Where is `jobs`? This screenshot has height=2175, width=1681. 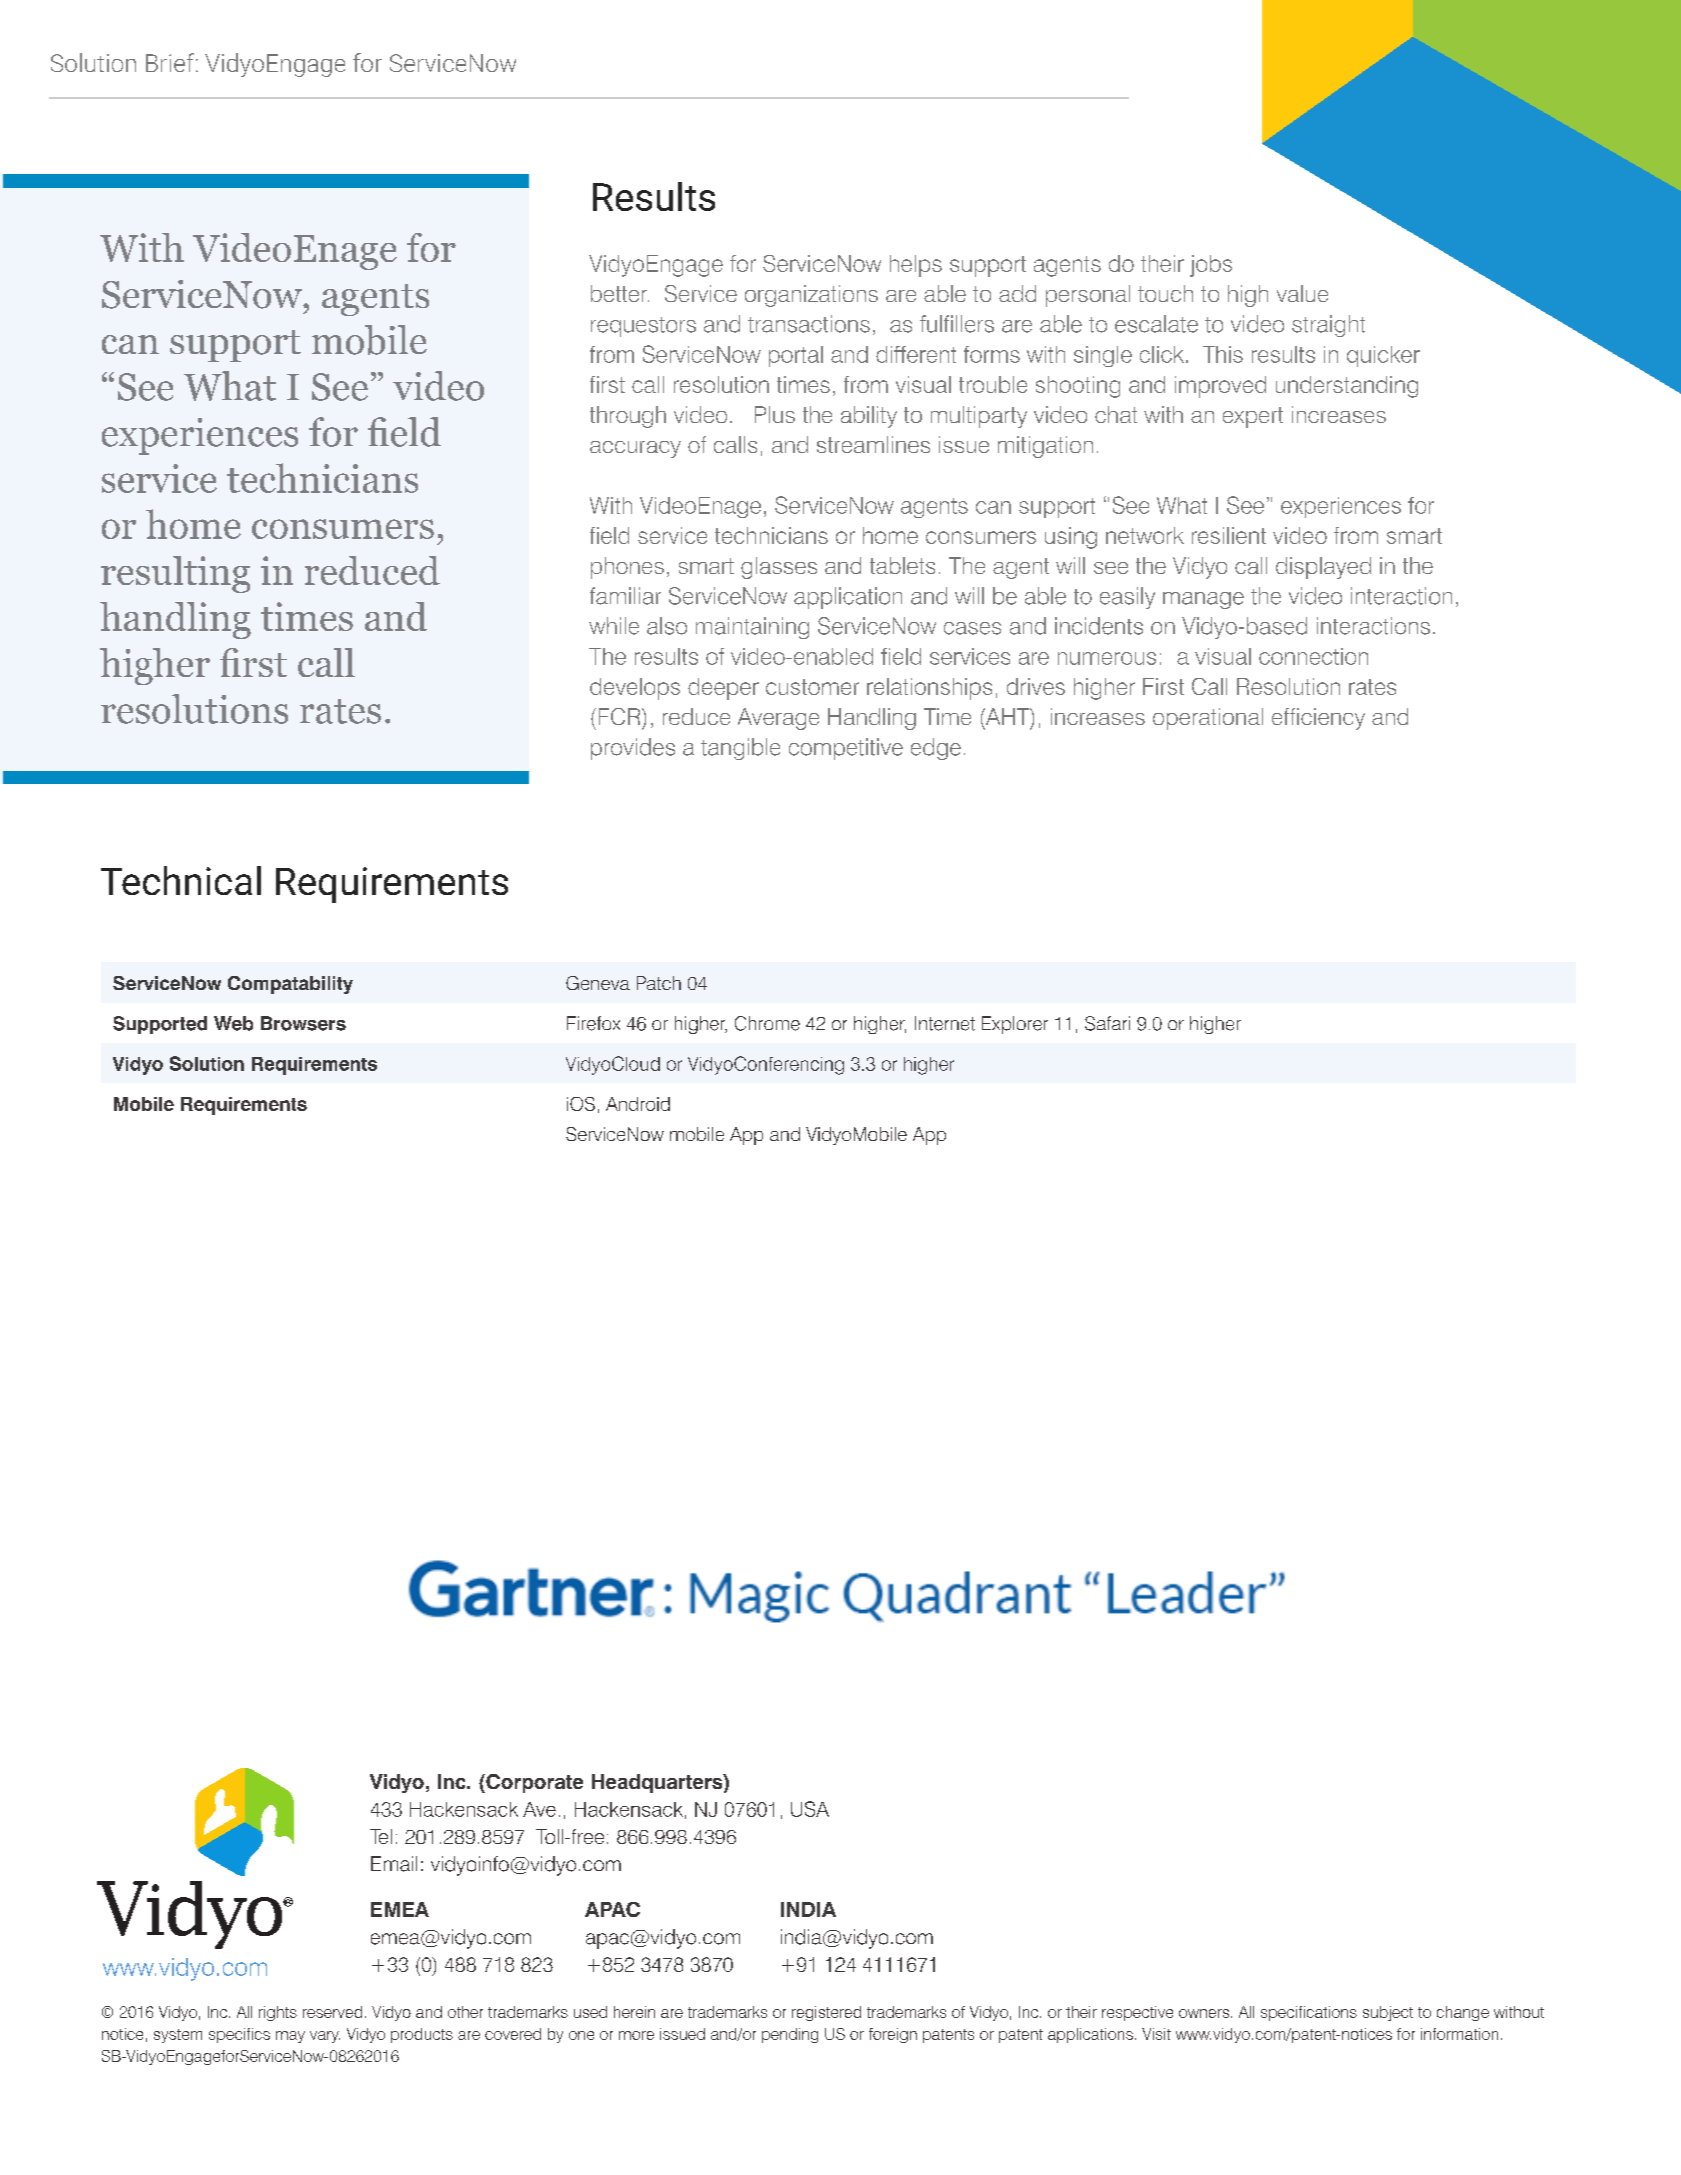 jobs is located at coordinates (1211, 266).
